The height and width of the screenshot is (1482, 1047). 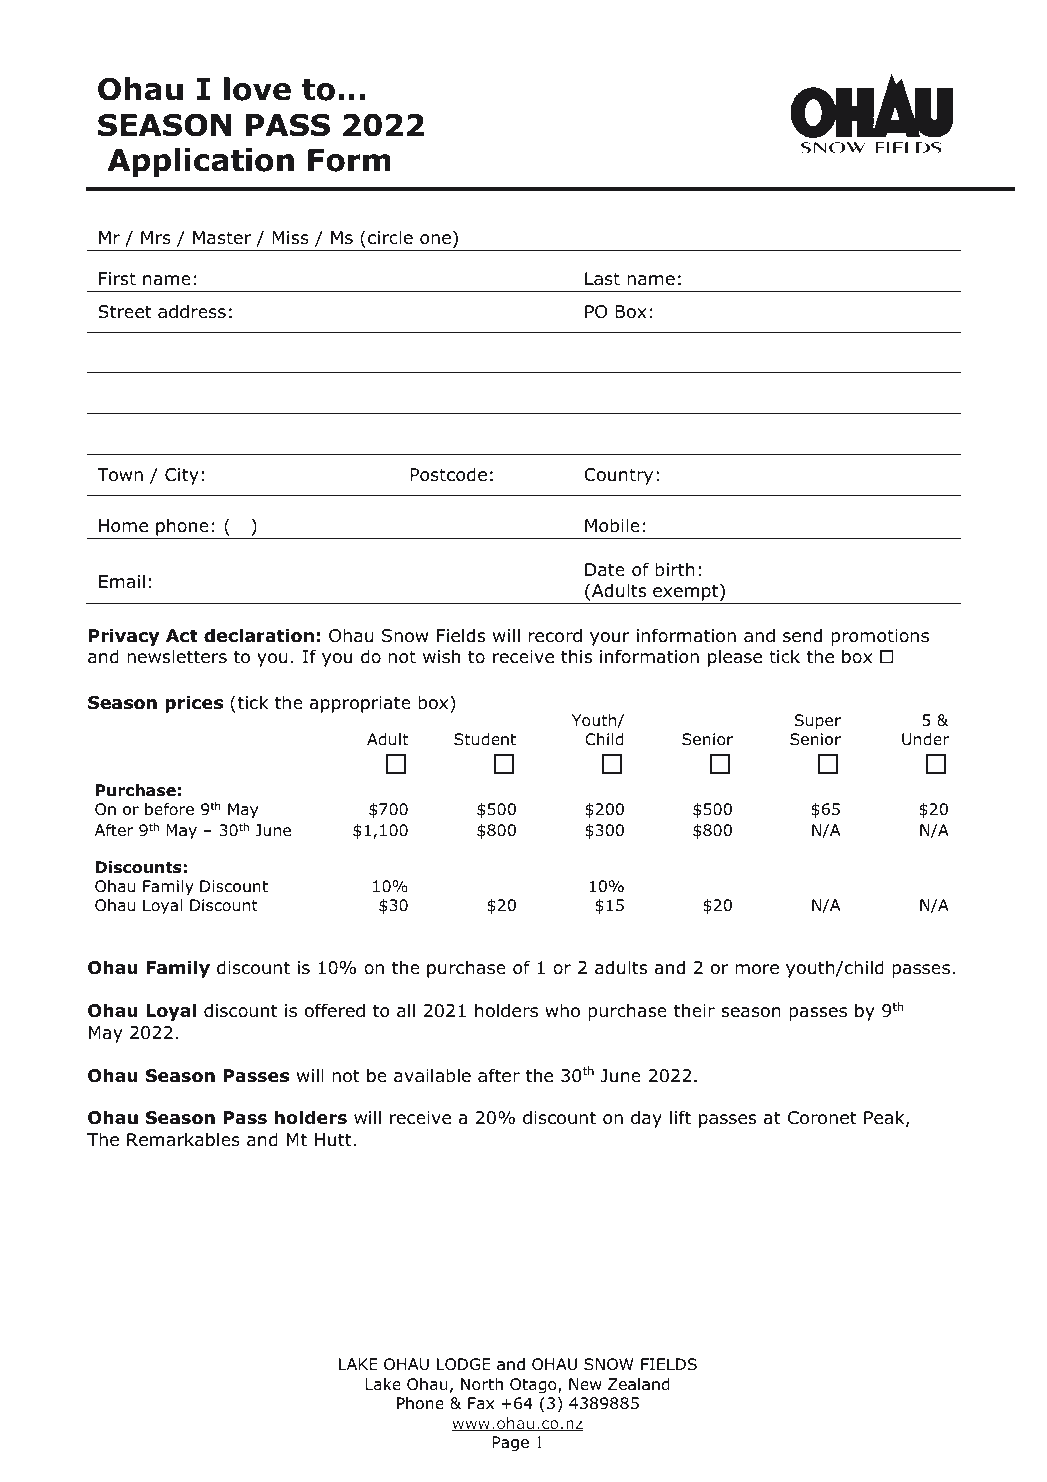 What do you see at coordinates (602, 279) in the screenshot?
I see `Last` at bounding box center [602, 279].
